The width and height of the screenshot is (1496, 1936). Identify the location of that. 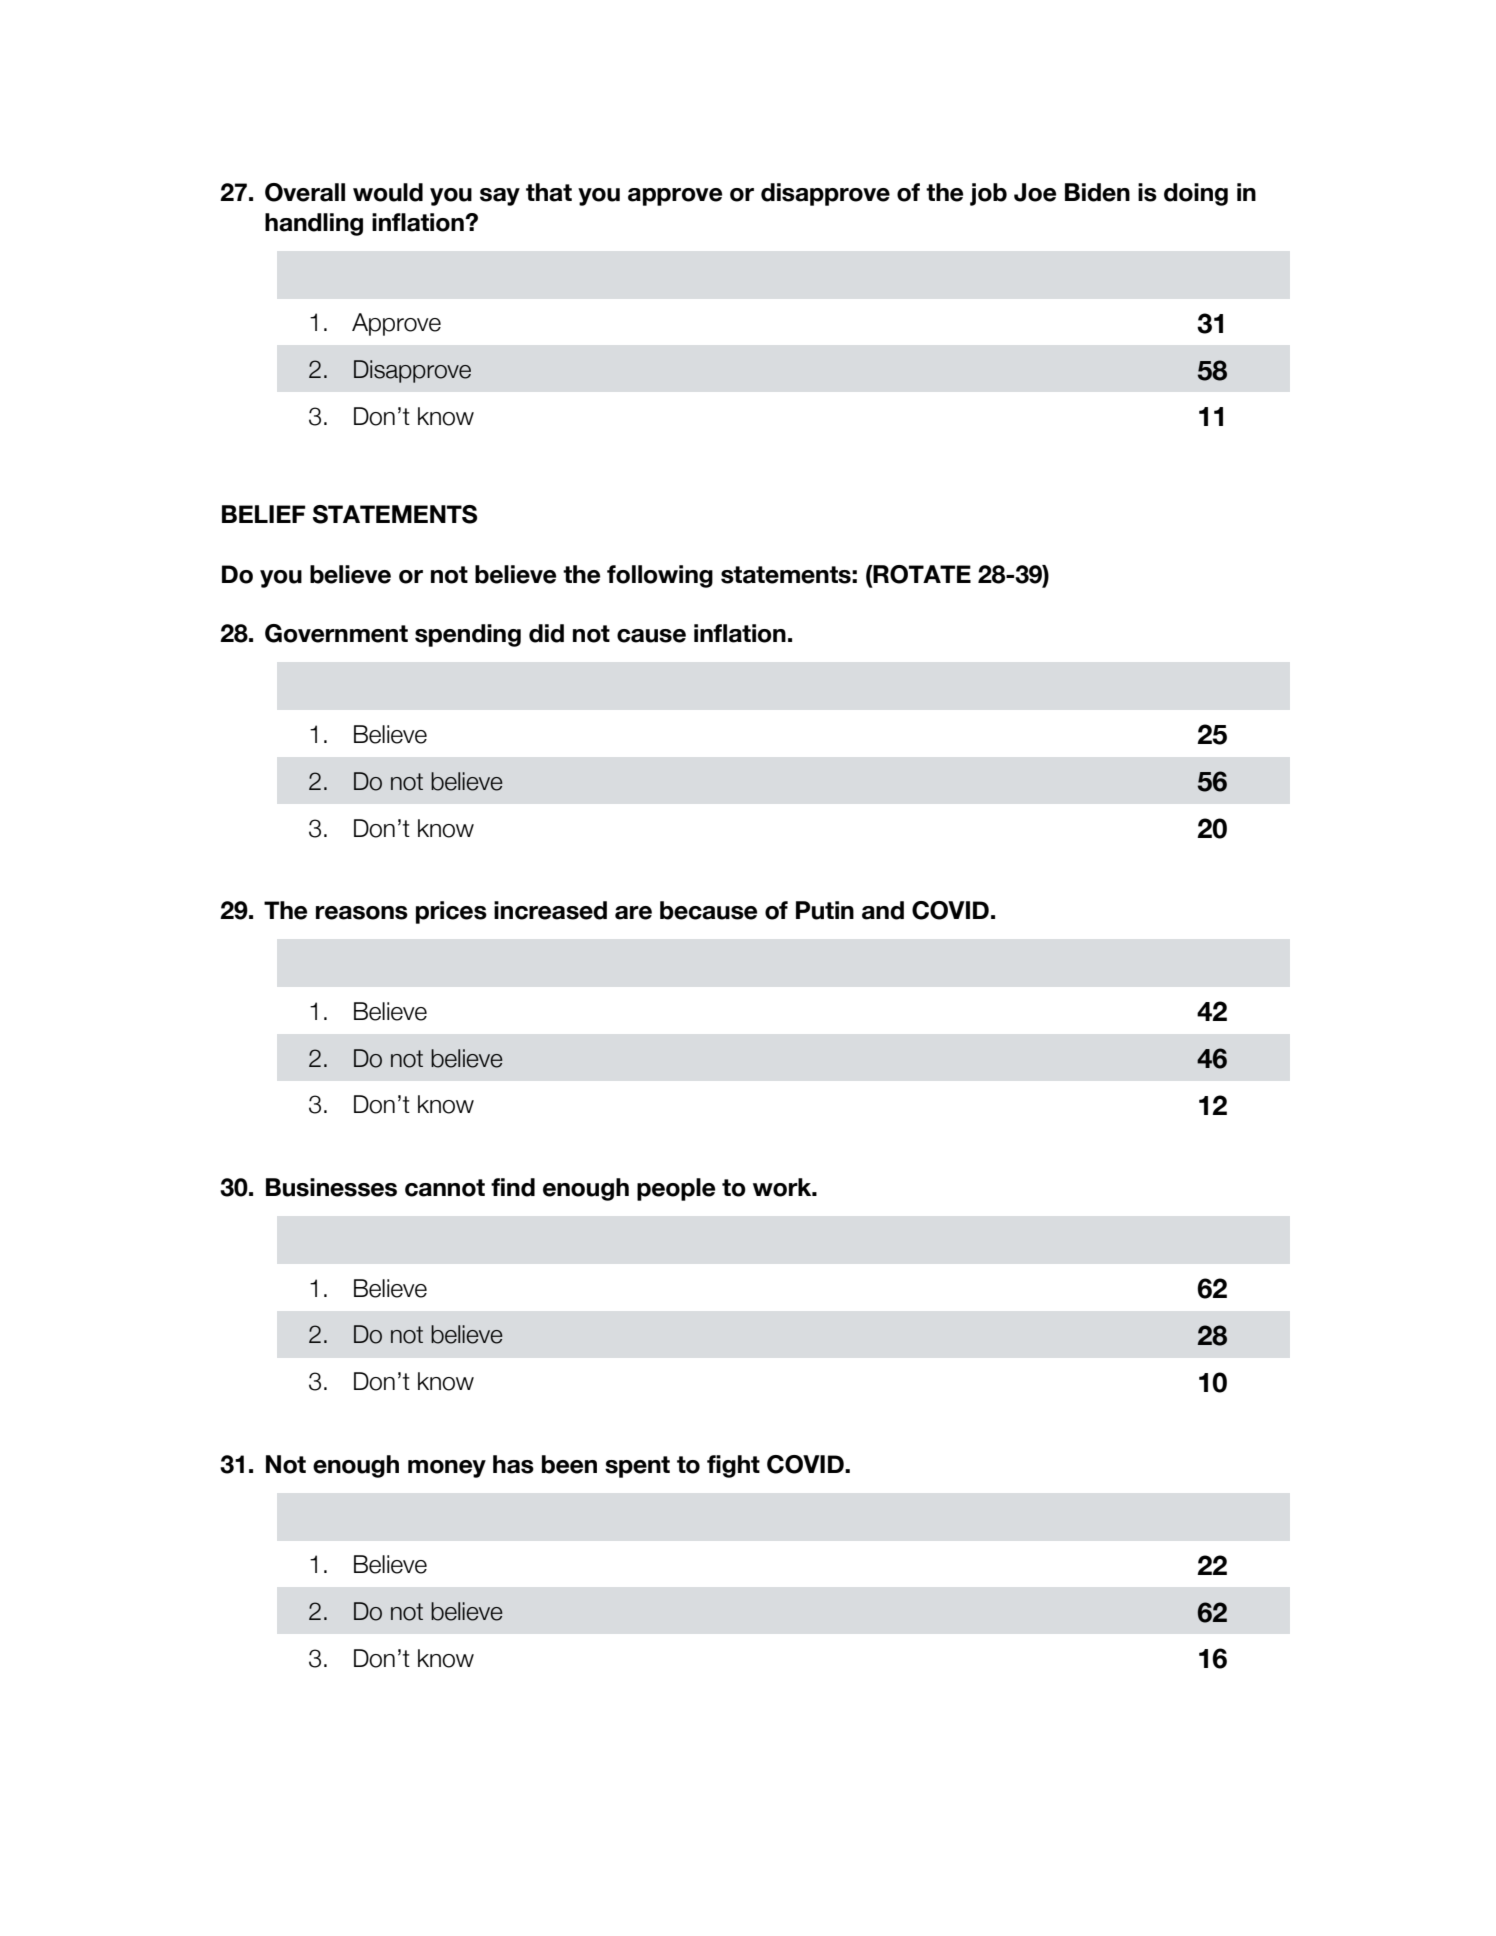
(549, 192).
